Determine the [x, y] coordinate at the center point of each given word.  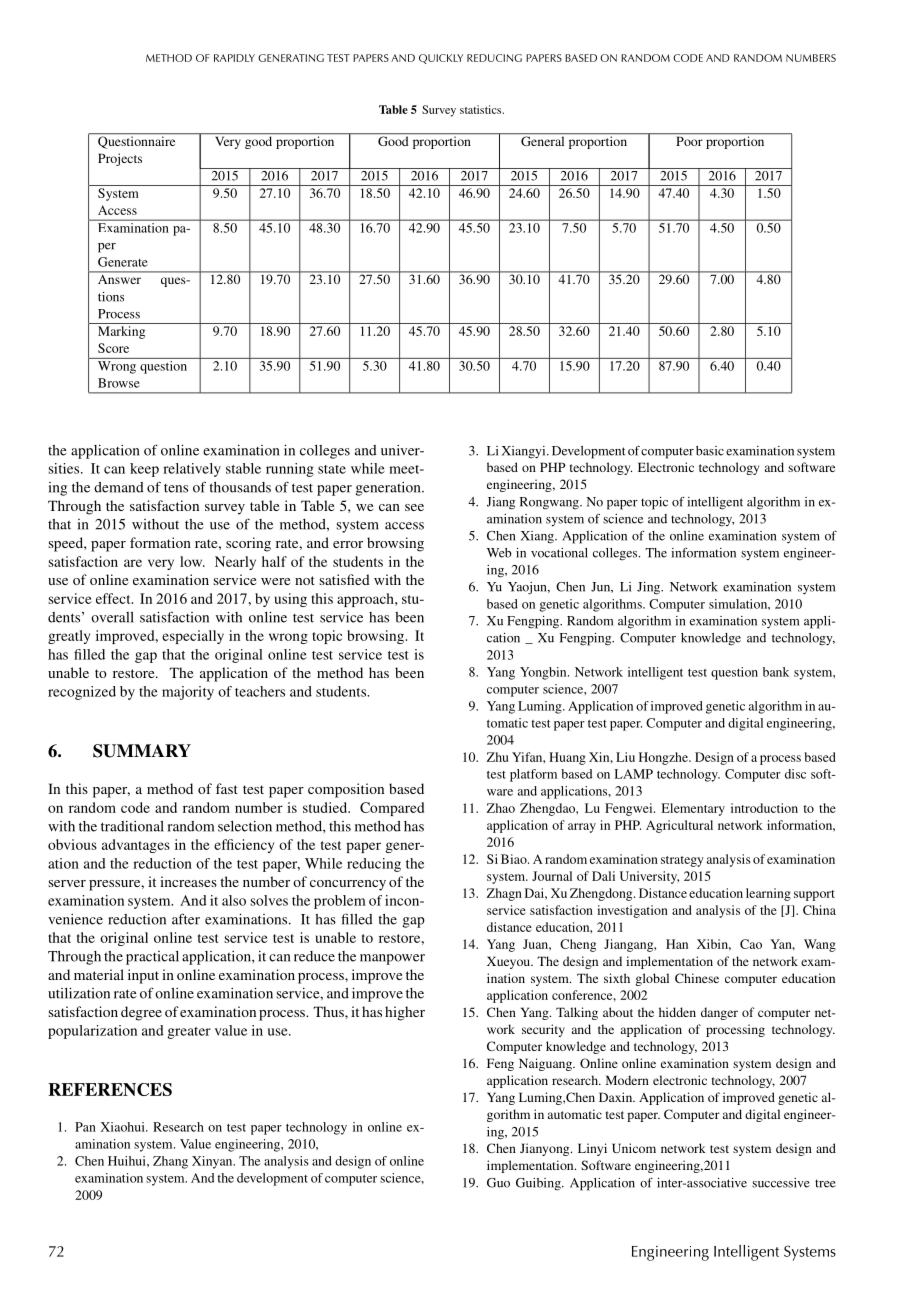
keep [144, 470]
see [414, 507]
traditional [132, 826]
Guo [498, 1183]
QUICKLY [441, 59]
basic [710, 451]
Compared [392, 809]
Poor [689, 141]
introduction [764, 808]
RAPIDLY [234, 58]
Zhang [170, 1162]
